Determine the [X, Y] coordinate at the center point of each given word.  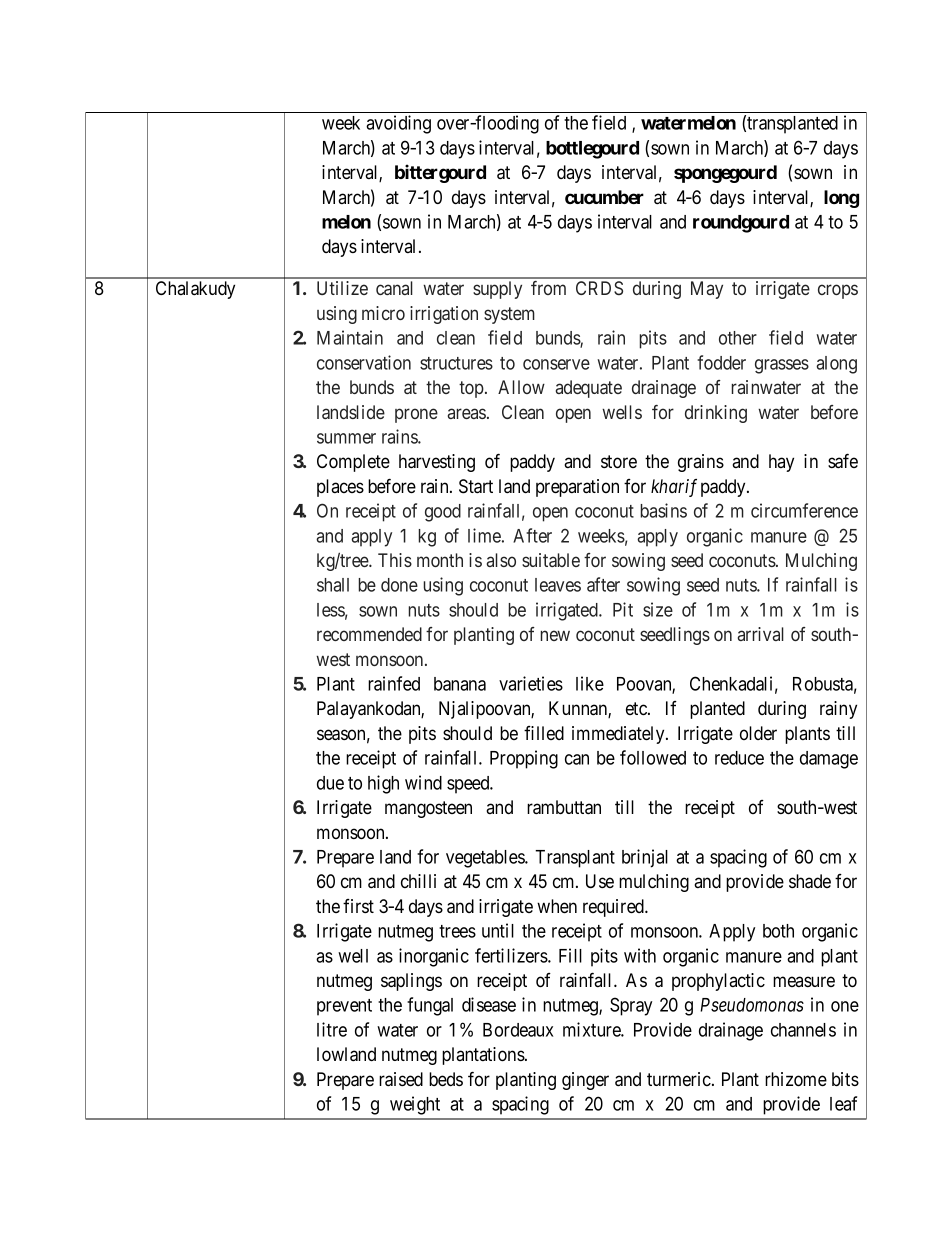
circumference [804, 510]
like [590, 683]
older [758, 733]
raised [401, 1079]
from [548, 288]
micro [383, 313]
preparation [577, 488]
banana [460, 684]
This [395, 560]
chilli [418, 881]
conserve [556, 364]
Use [600, 881]
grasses [782, 366]
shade [810, 881]
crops [838, 291]
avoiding [398, 124]
